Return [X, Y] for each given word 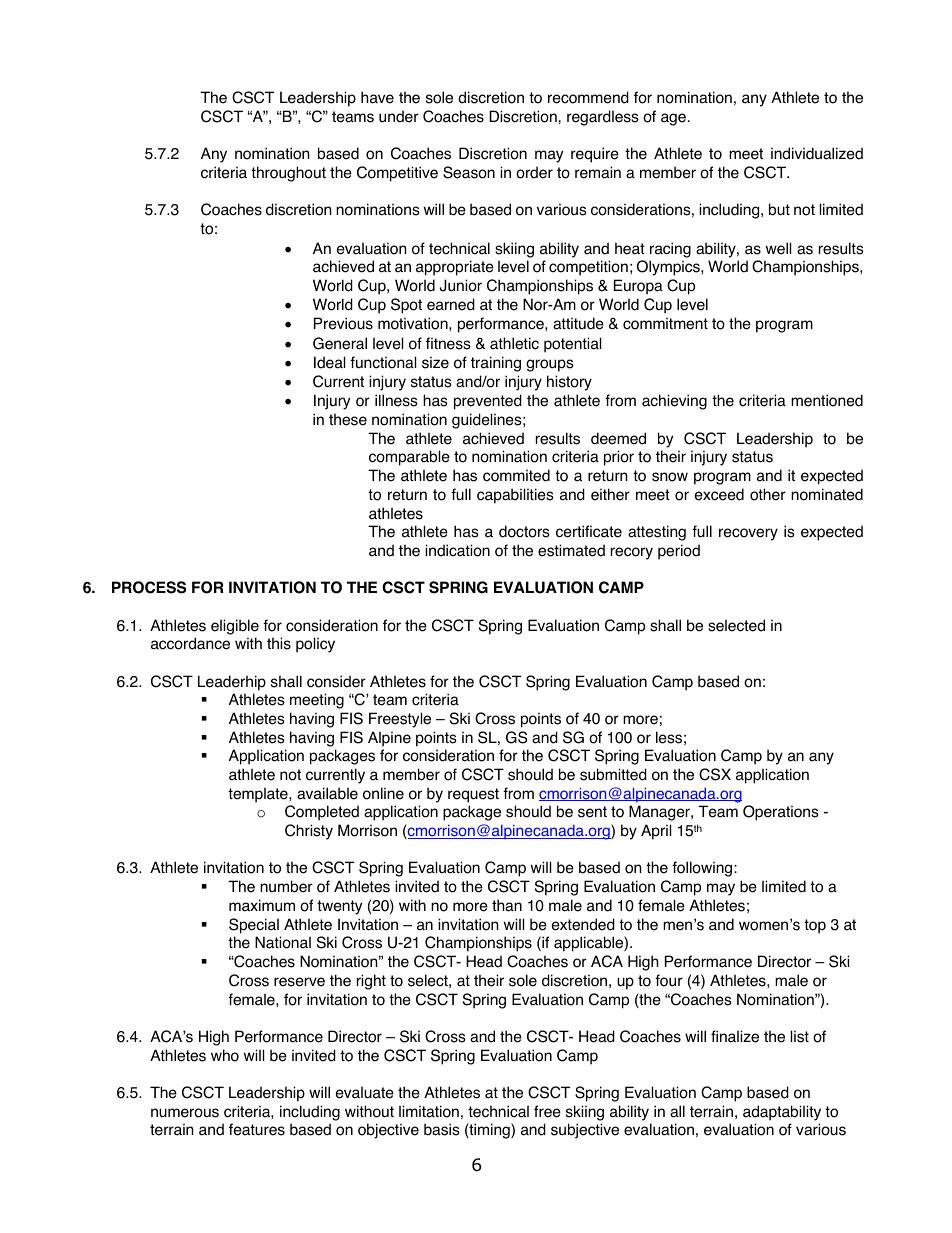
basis [442, 1129]
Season [469, 172]
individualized [817, 153]
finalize [735, 1036]
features [257, 1129]
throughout [288, 174]
